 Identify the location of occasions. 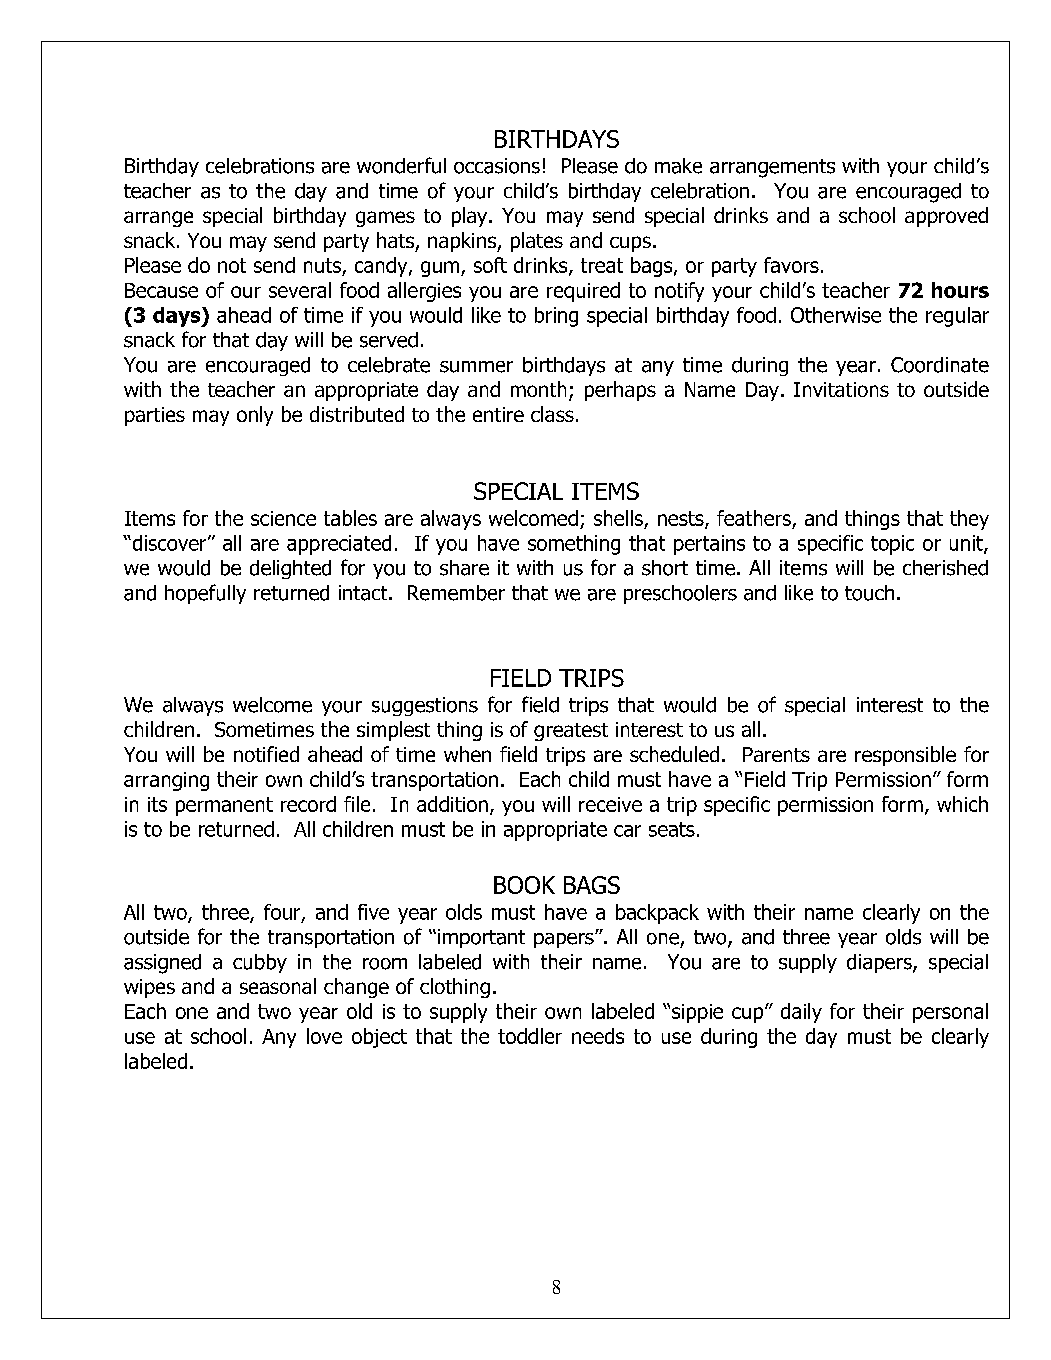
(497, 166).
